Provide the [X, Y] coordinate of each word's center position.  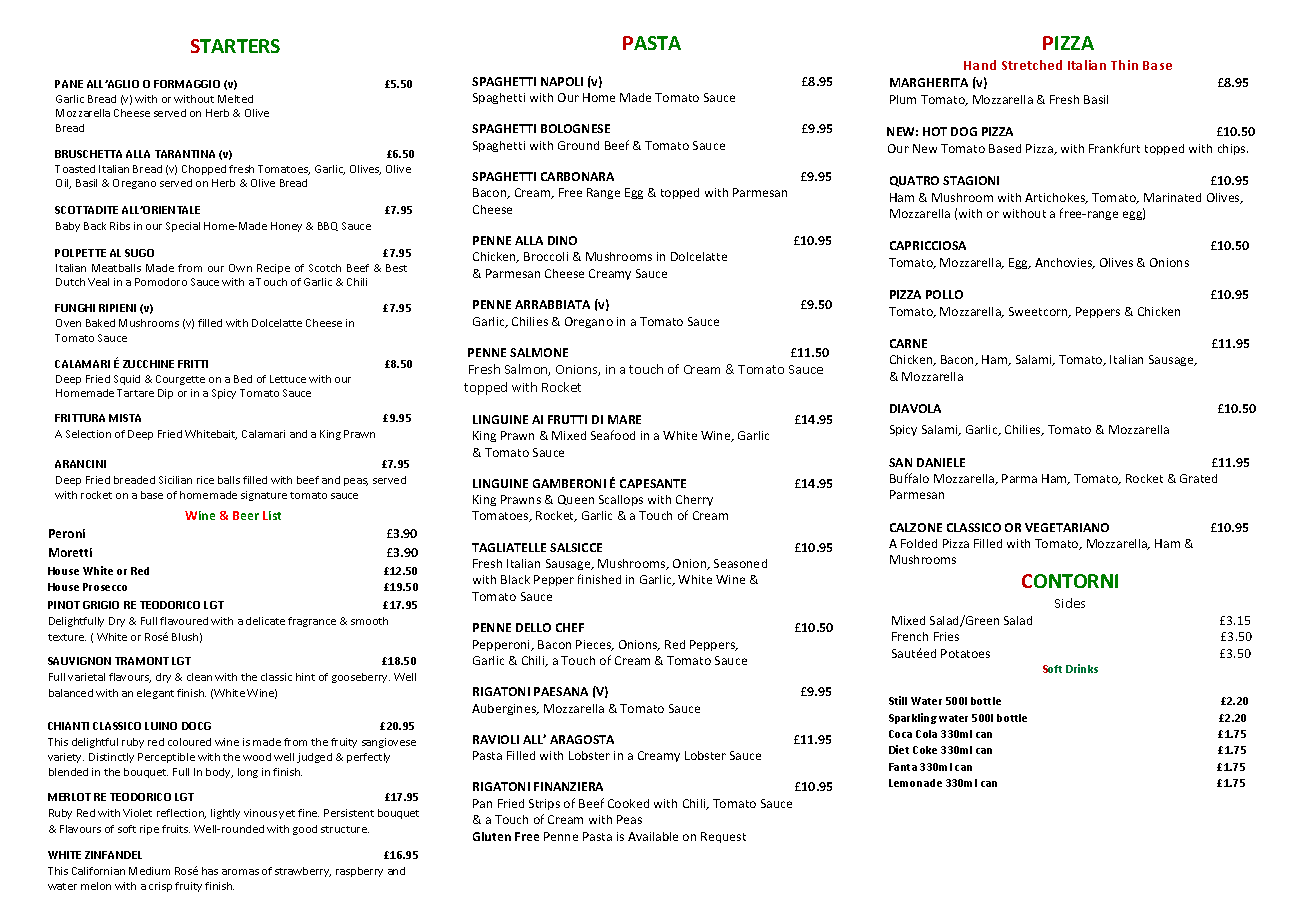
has [210, 871]
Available [653, 836]
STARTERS [235, 46]
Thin [1124, 65]
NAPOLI [562, 81]
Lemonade [915, 783]
